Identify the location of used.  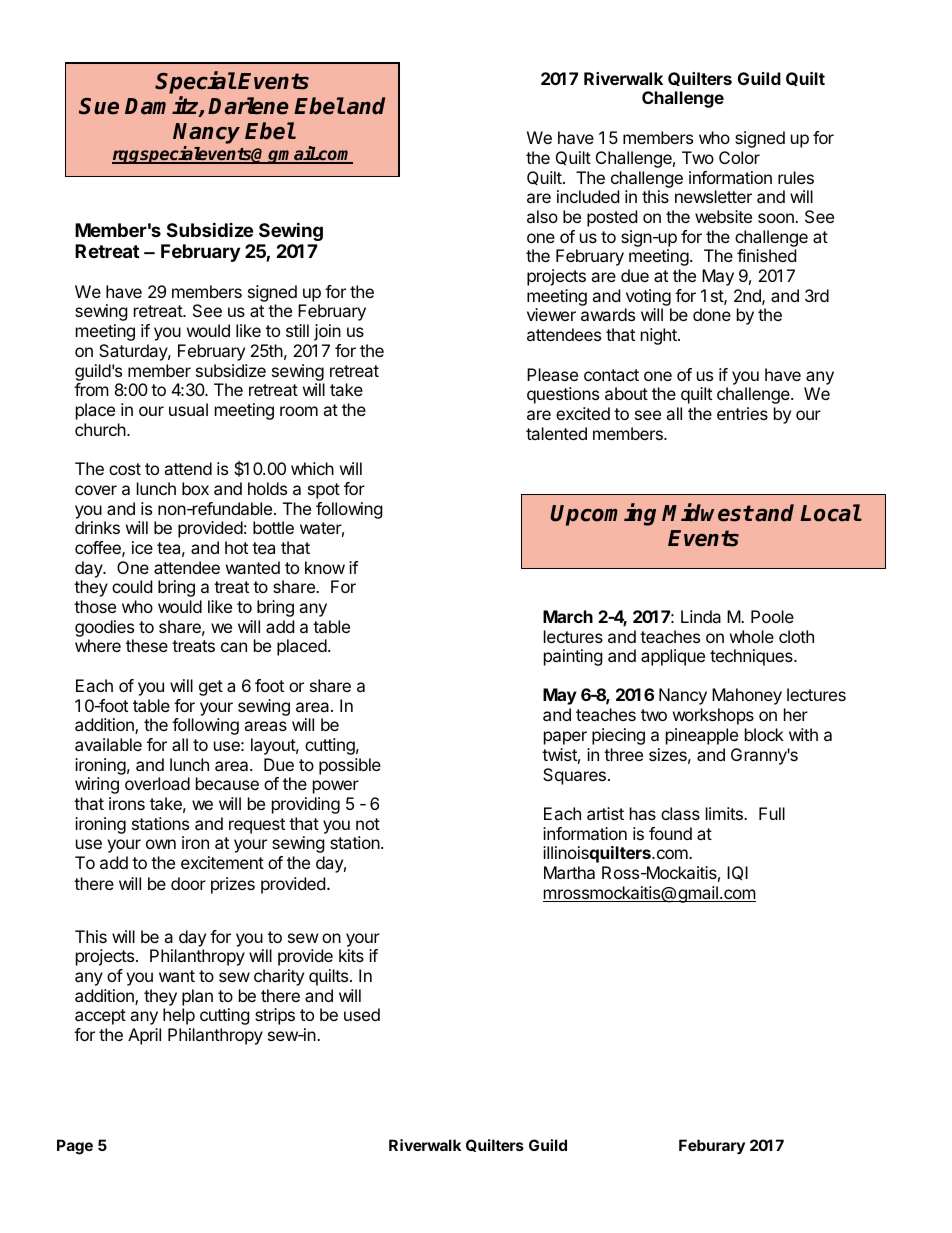
(362, 1014).
